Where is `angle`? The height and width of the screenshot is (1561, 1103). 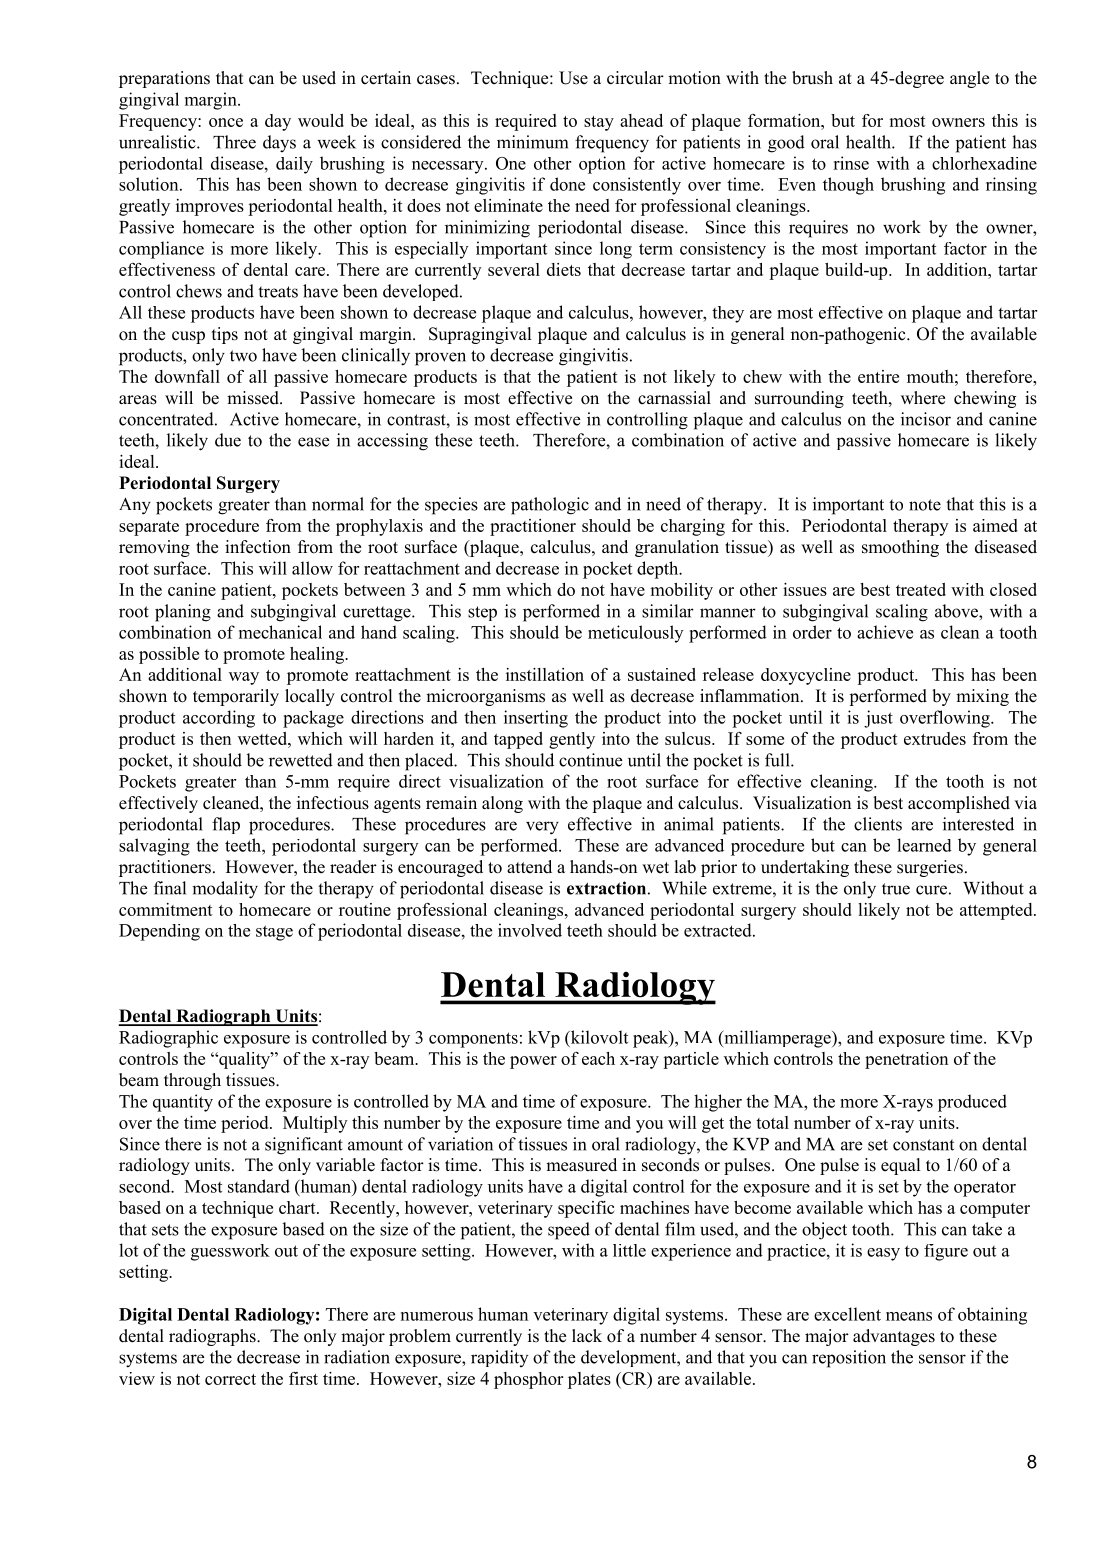
angle is located at coordinates (969, 79).
